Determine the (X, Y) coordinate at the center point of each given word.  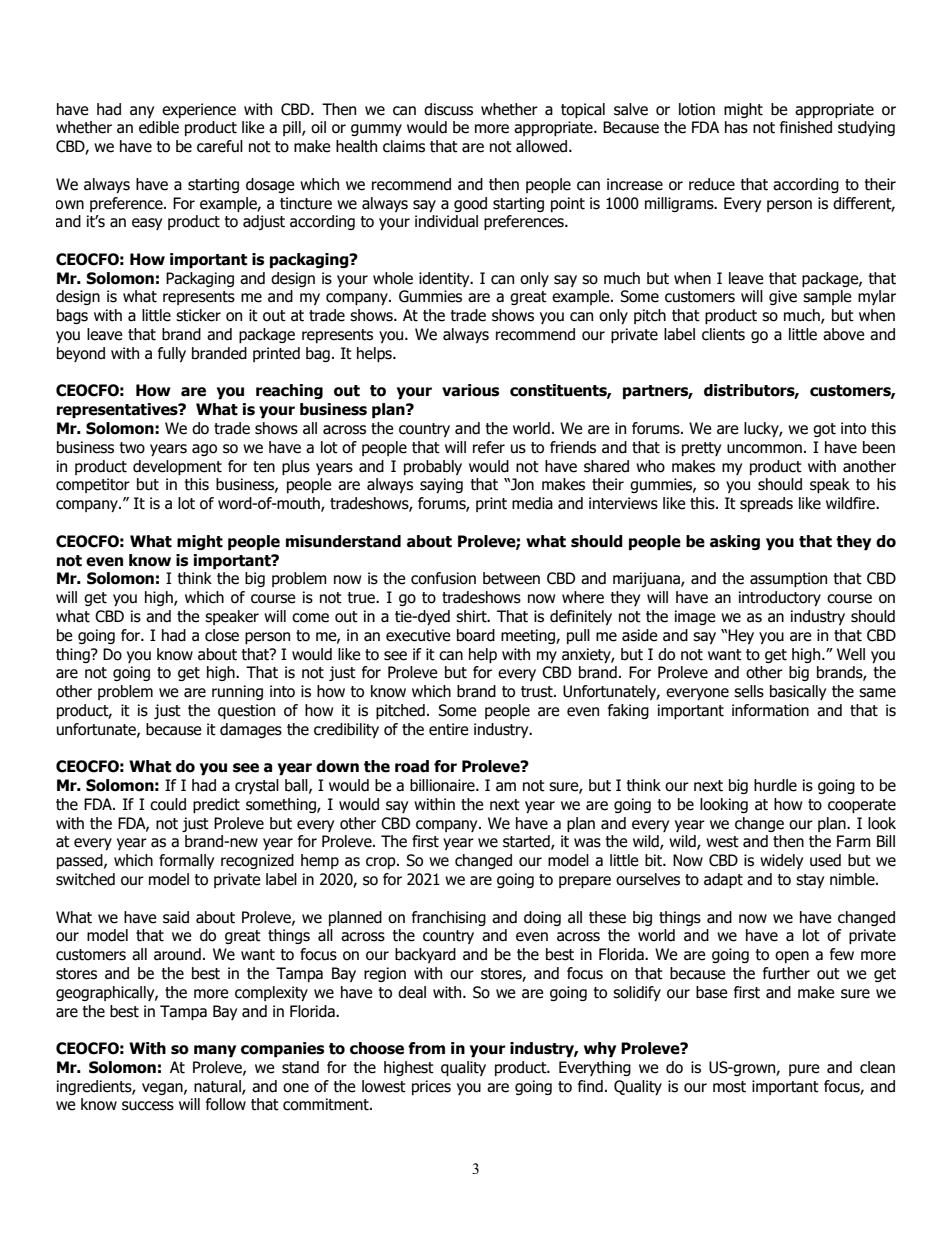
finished (806, 127)
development (177, 467)
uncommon (764, 449)
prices (431, 1087)
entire (449, 729)
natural (218, 1087)
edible (159, 127)
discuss (448, 109)
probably (433, 467)
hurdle (775, 785)
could (168, 804)
